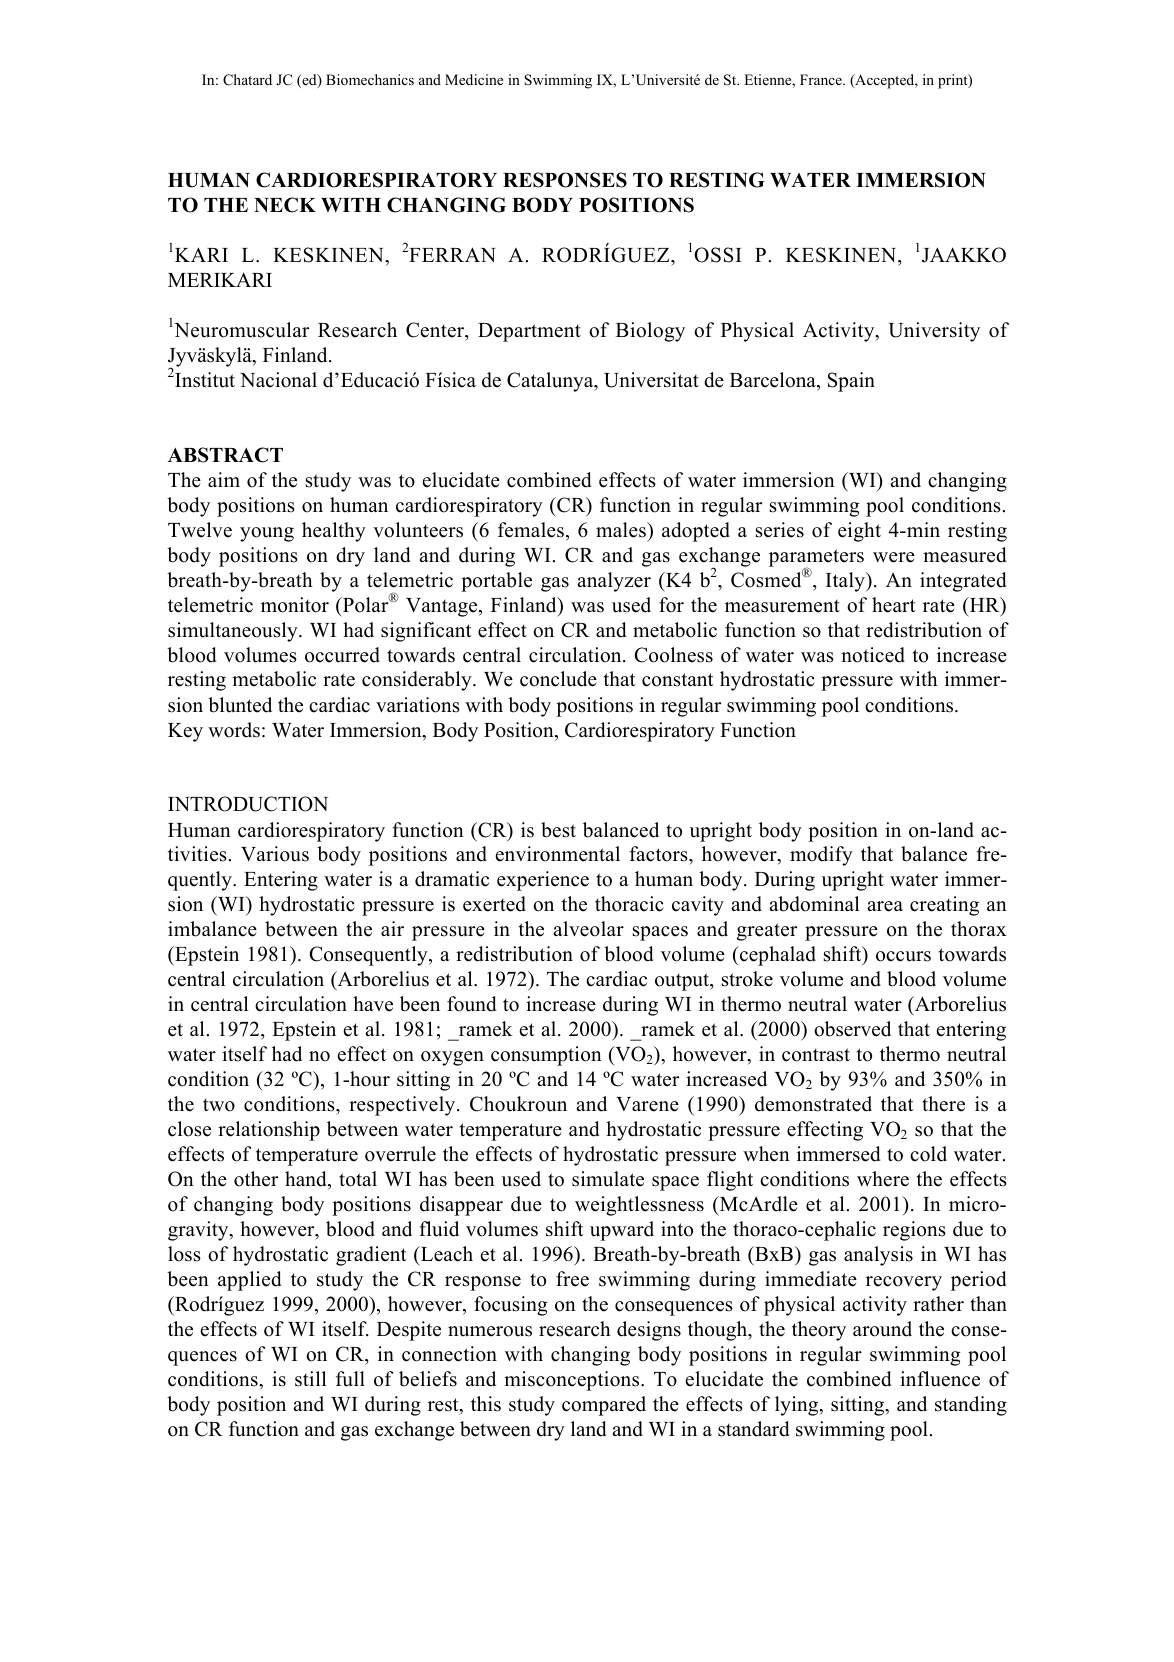 The width and height of the screenshot is (1174, 1662). I want to click on relationship, so click(269, 1131).
